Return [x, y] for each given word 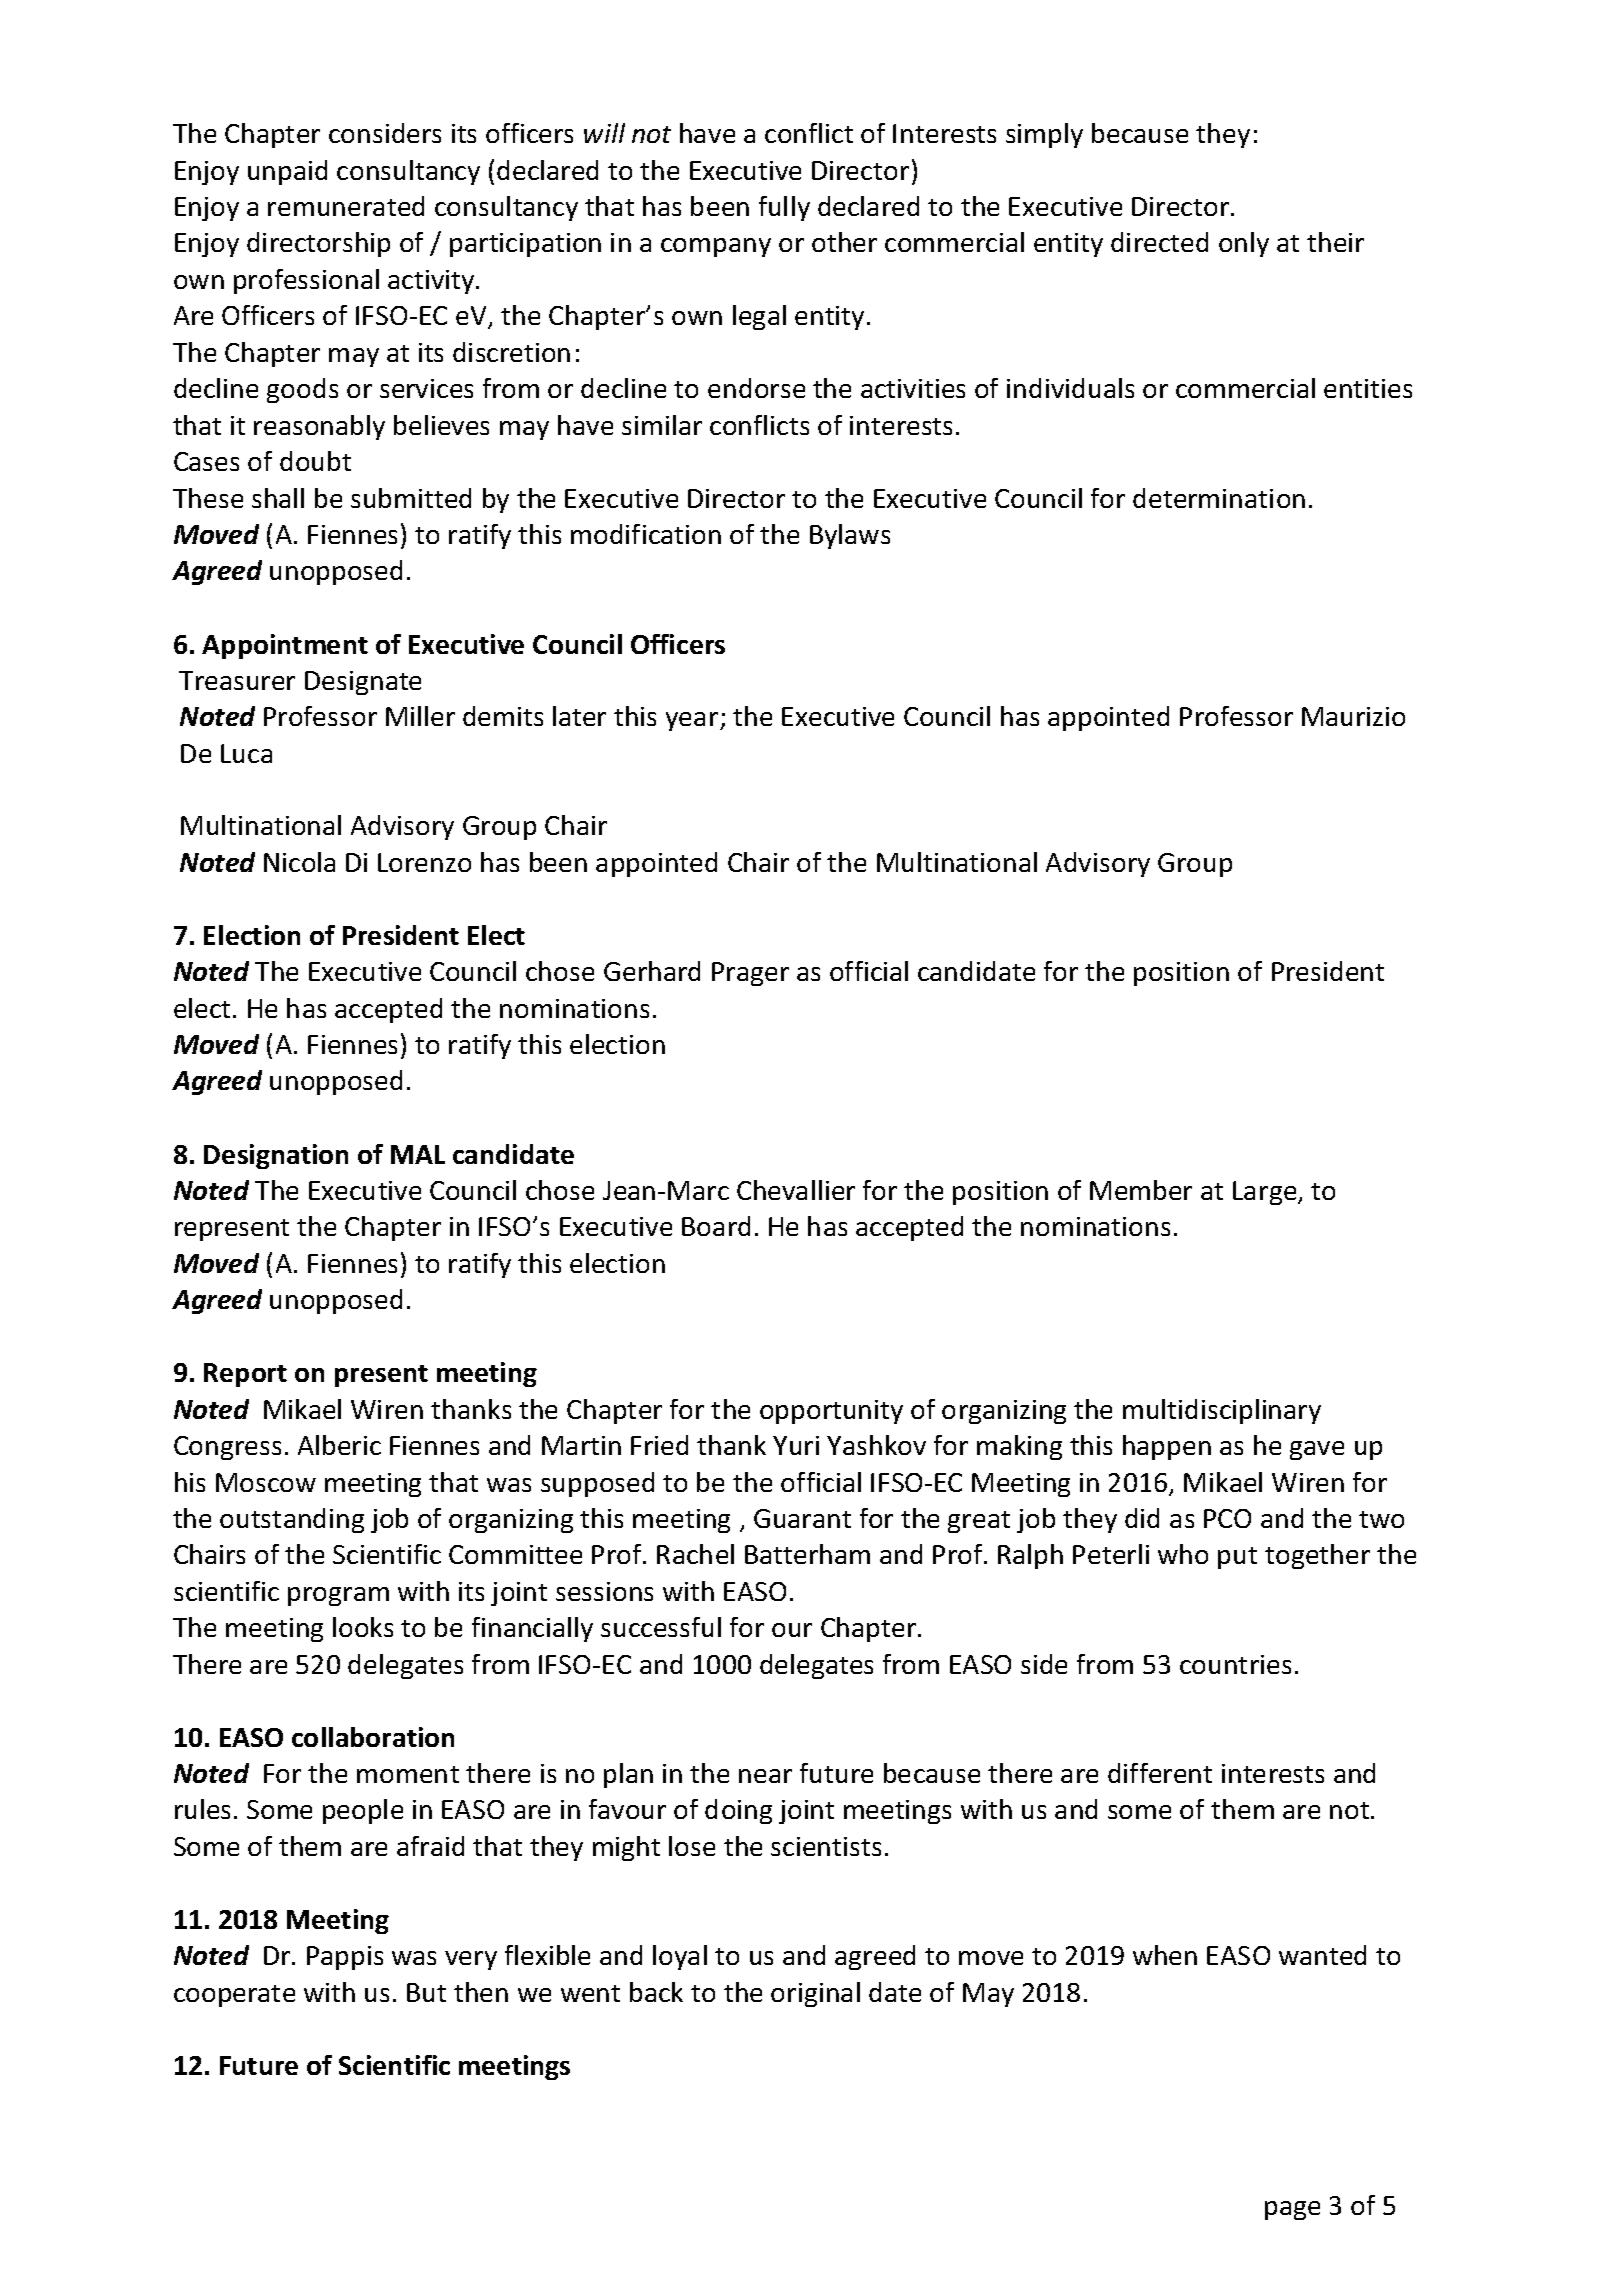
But [426, 1992]
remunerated [346, 206]
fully [784, 208]
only [1244, 244]
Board [716, 1226]
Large [1266, 1193]
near [765, 1776]
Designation [276, 1156]
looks [363, 1627]
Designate [363, 683]
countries [1235, 1664]
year [692, 721]
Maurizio [1353, 716]
